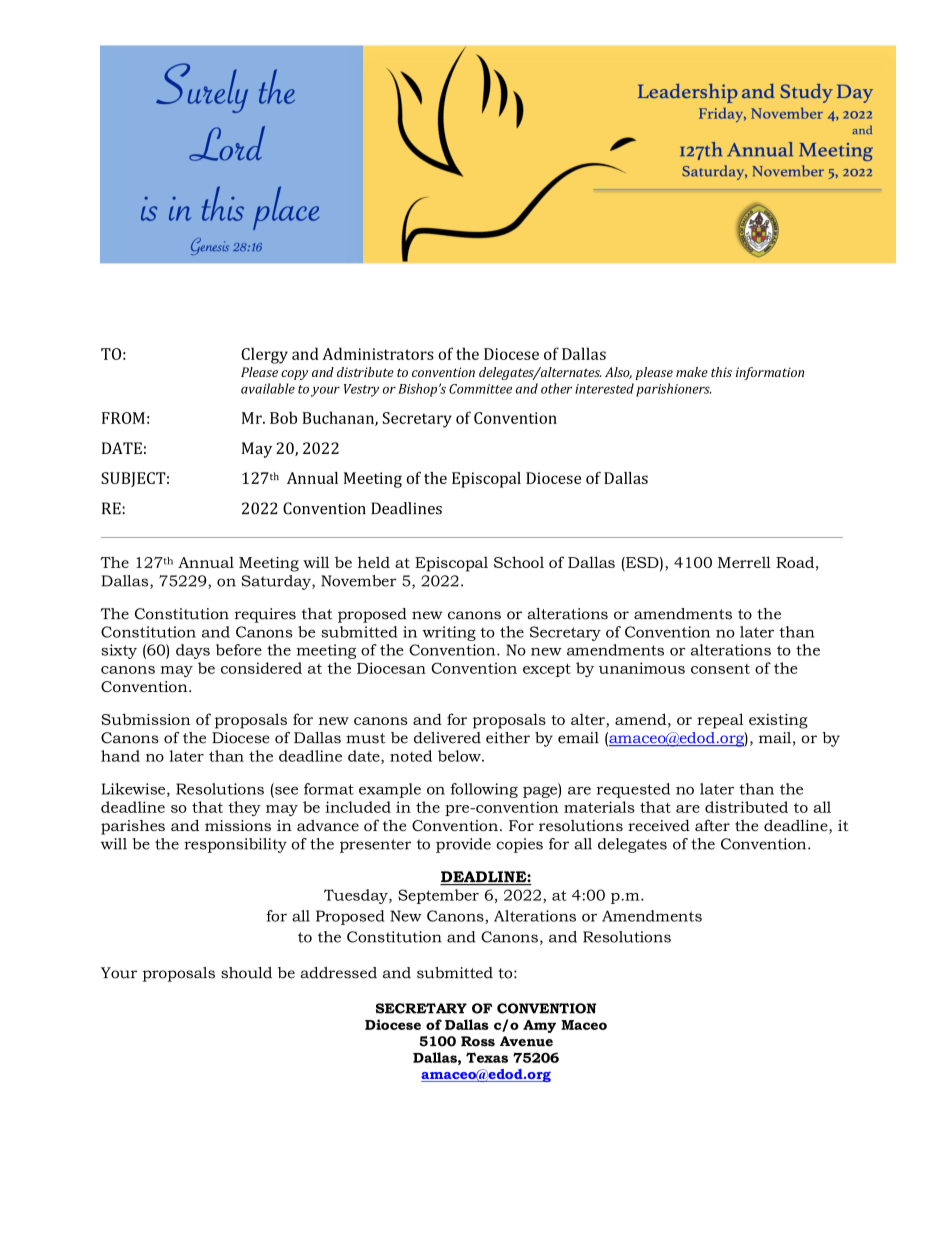  What do you see at coordinates (720, 669) in the screenshot?
I see `consent` at bounding box center [720, 669].
